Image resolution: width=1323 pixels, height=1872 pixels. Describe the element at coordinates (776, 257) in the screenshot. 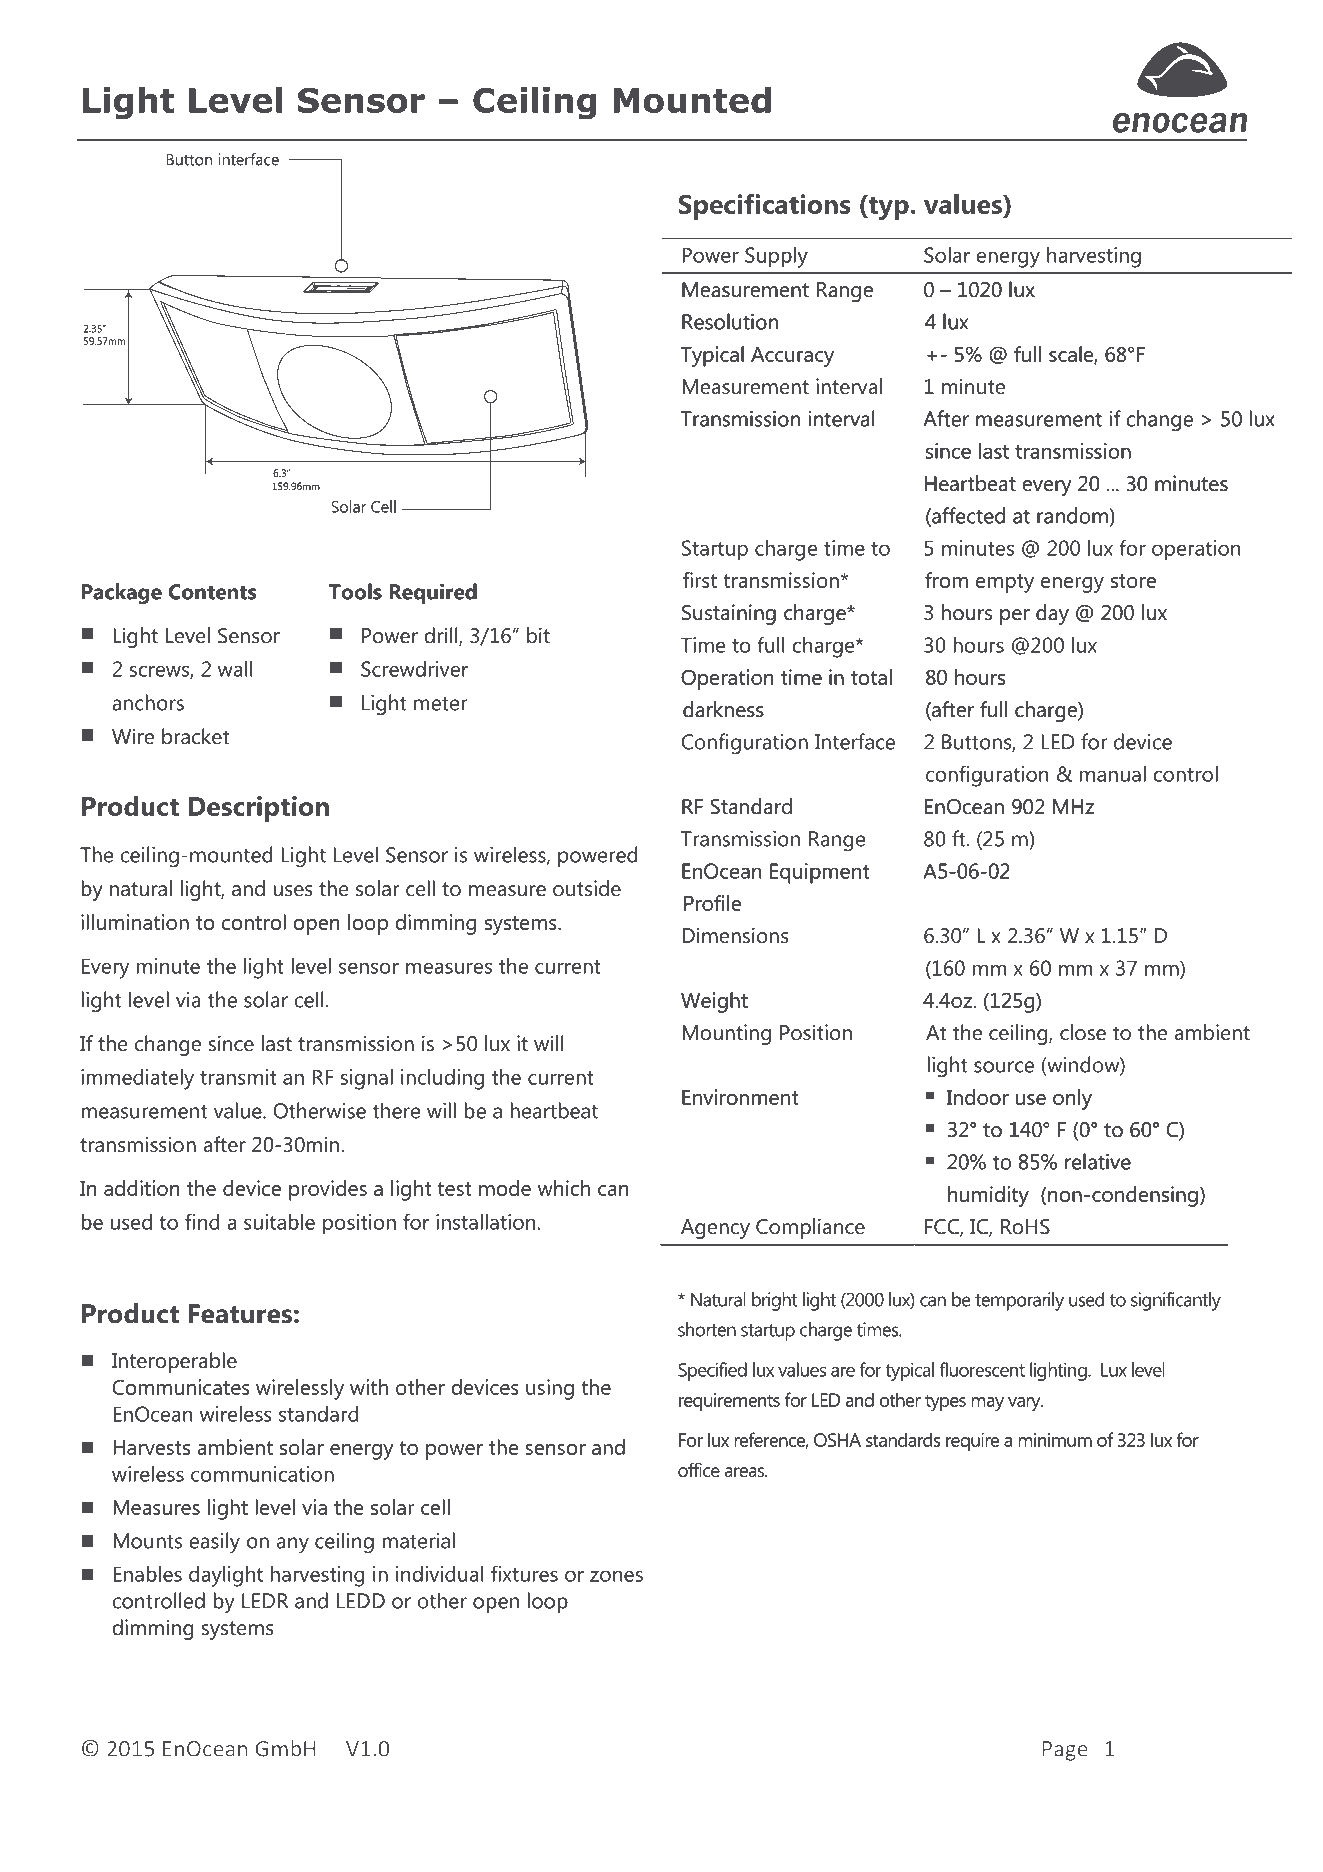

I see `Supply` at that location.
